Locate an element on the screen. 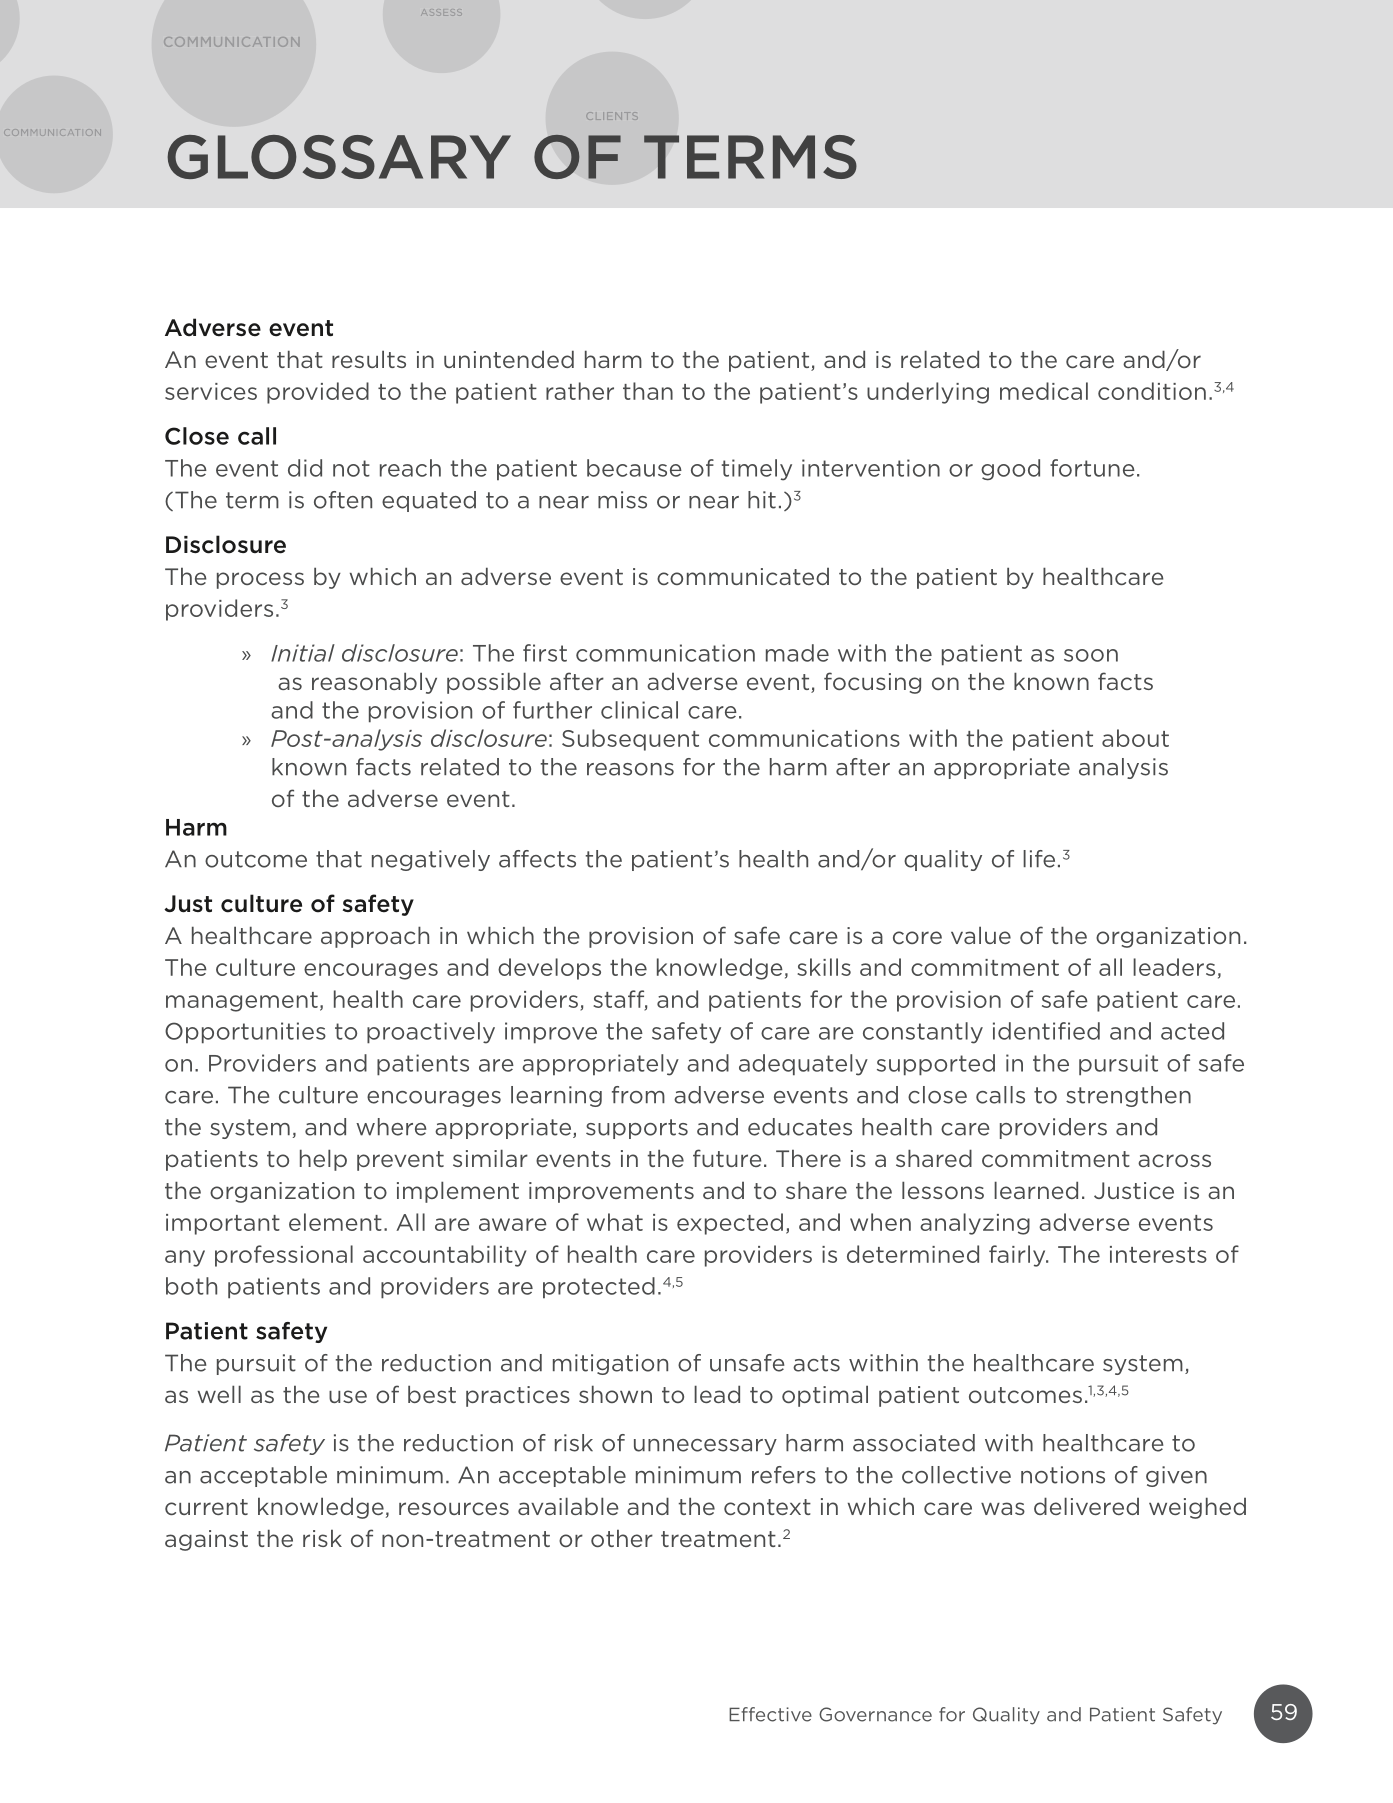  GLOSSARY is located at coordinates (339, 157).
